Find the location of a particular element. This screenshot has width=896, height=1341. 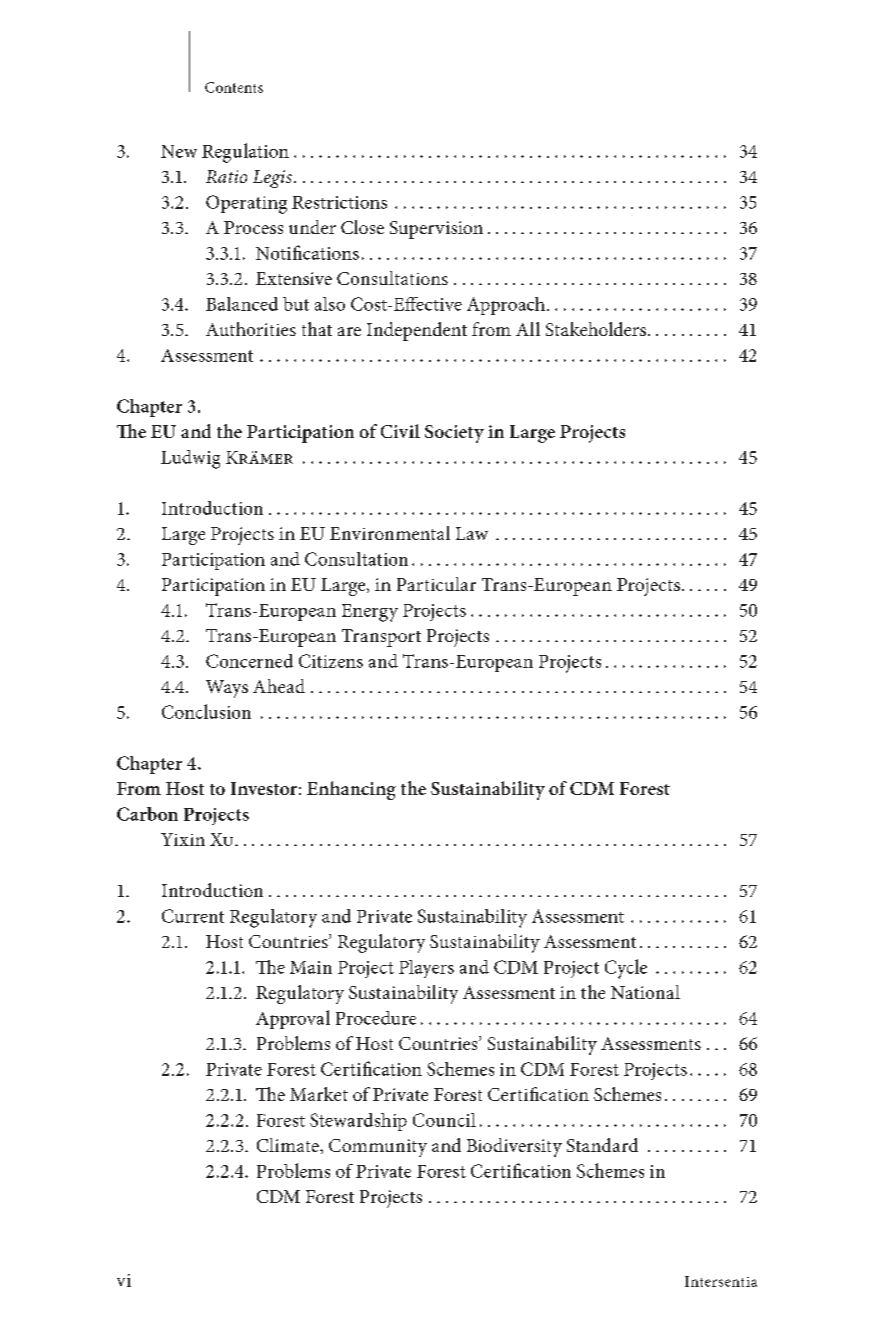

Close is located at coordinates (362, 227).
